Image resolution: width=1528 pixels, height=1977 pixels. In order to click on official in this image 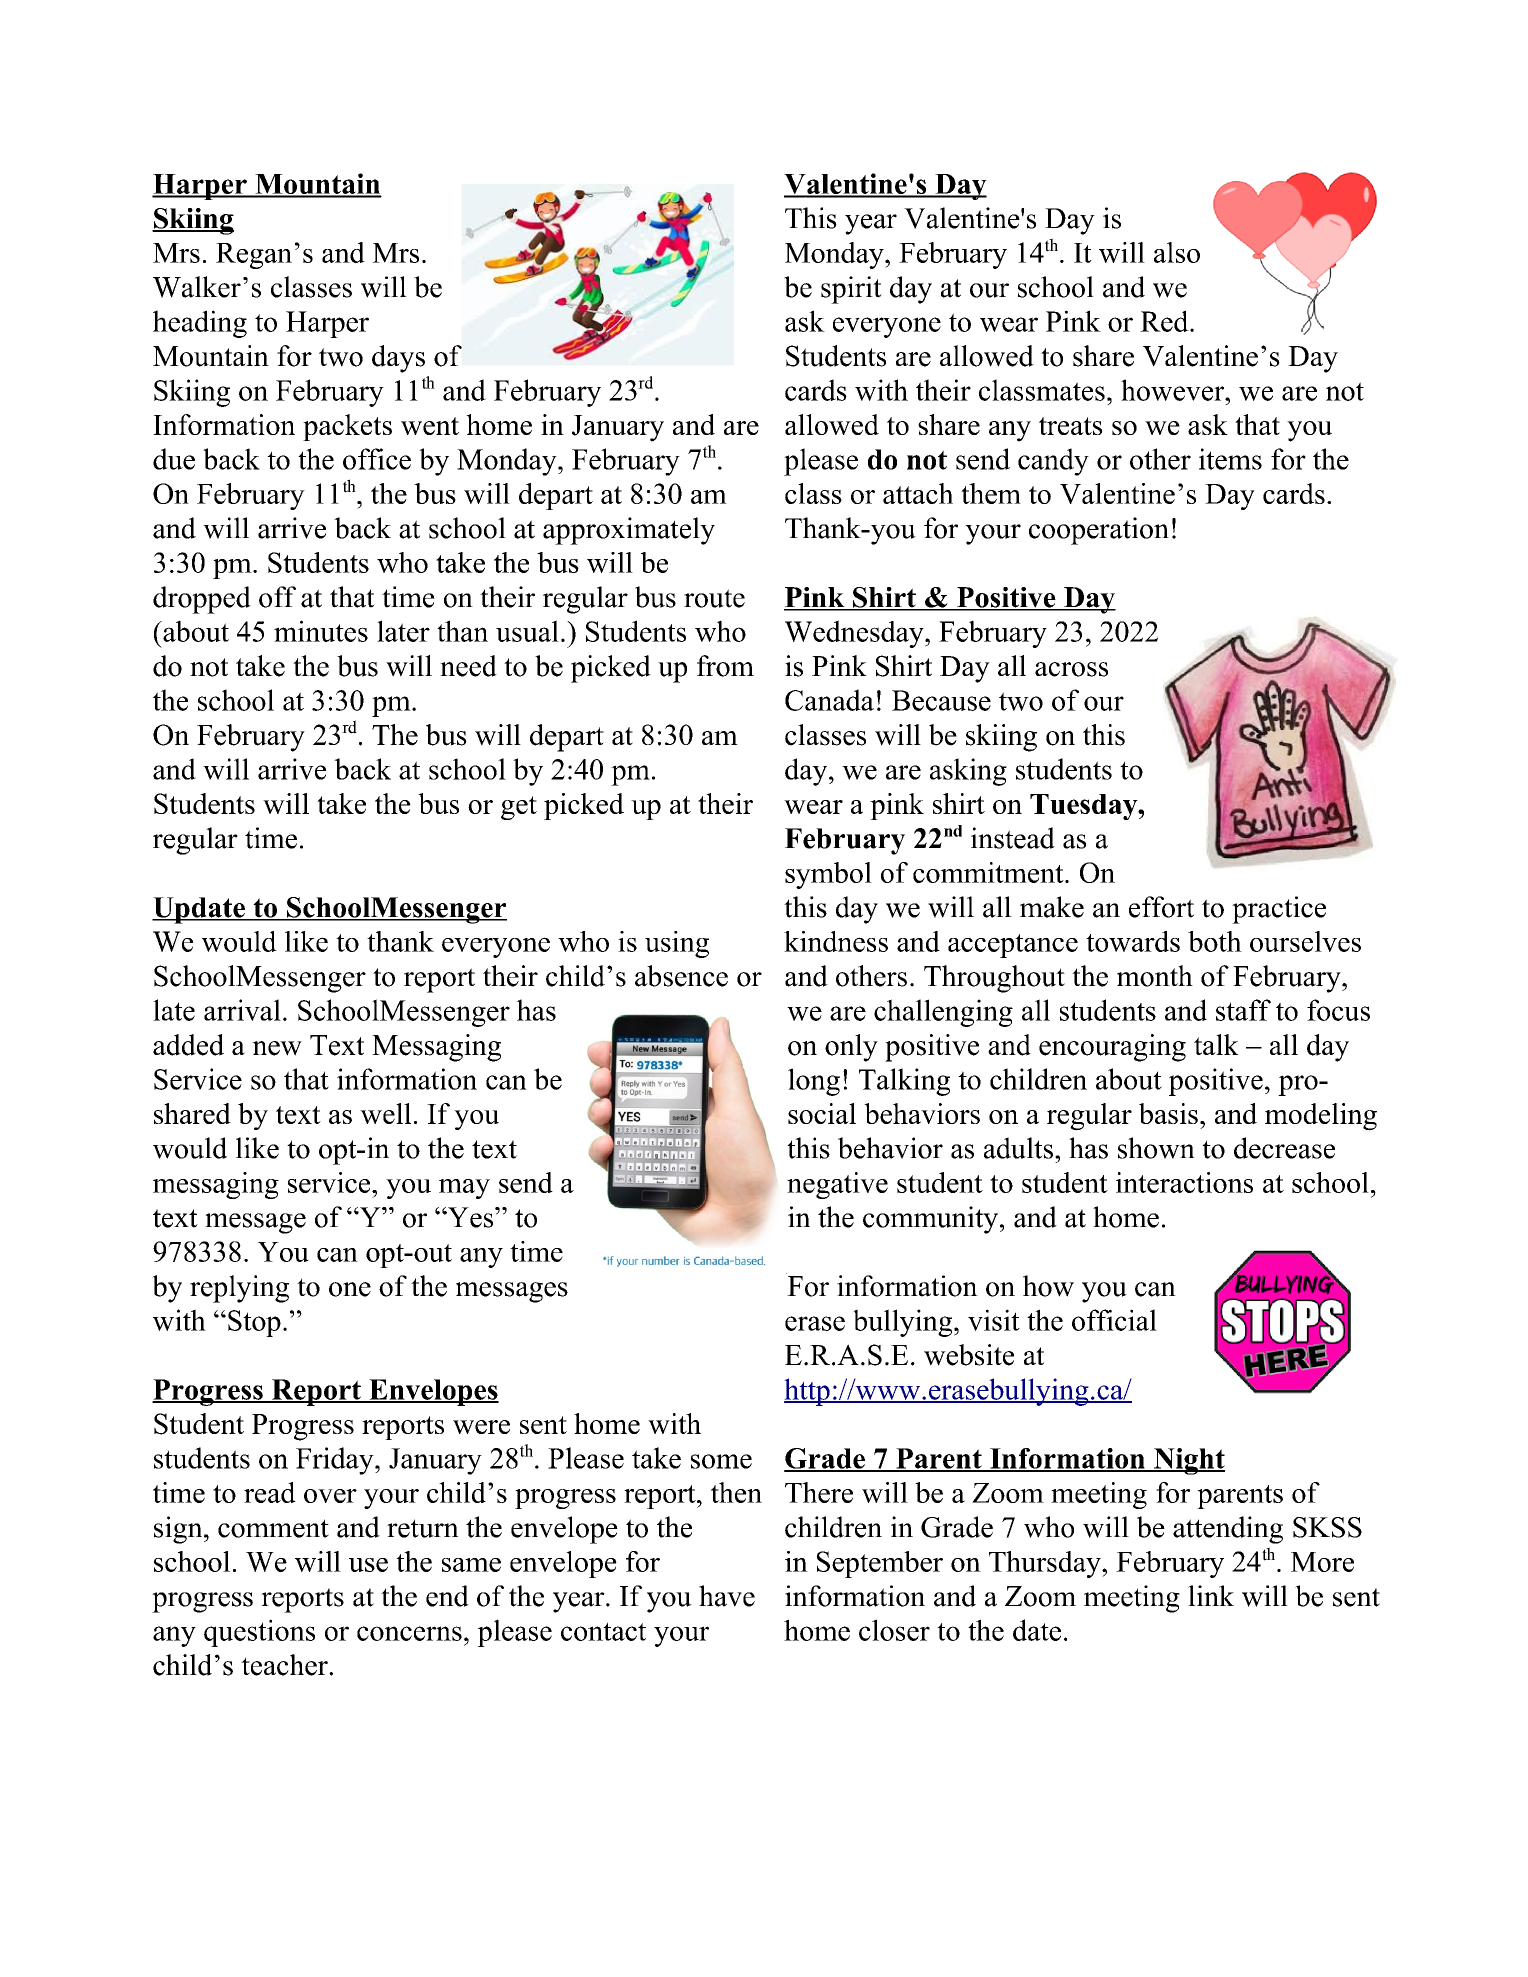, I will do `click(1114, 1320)`.
